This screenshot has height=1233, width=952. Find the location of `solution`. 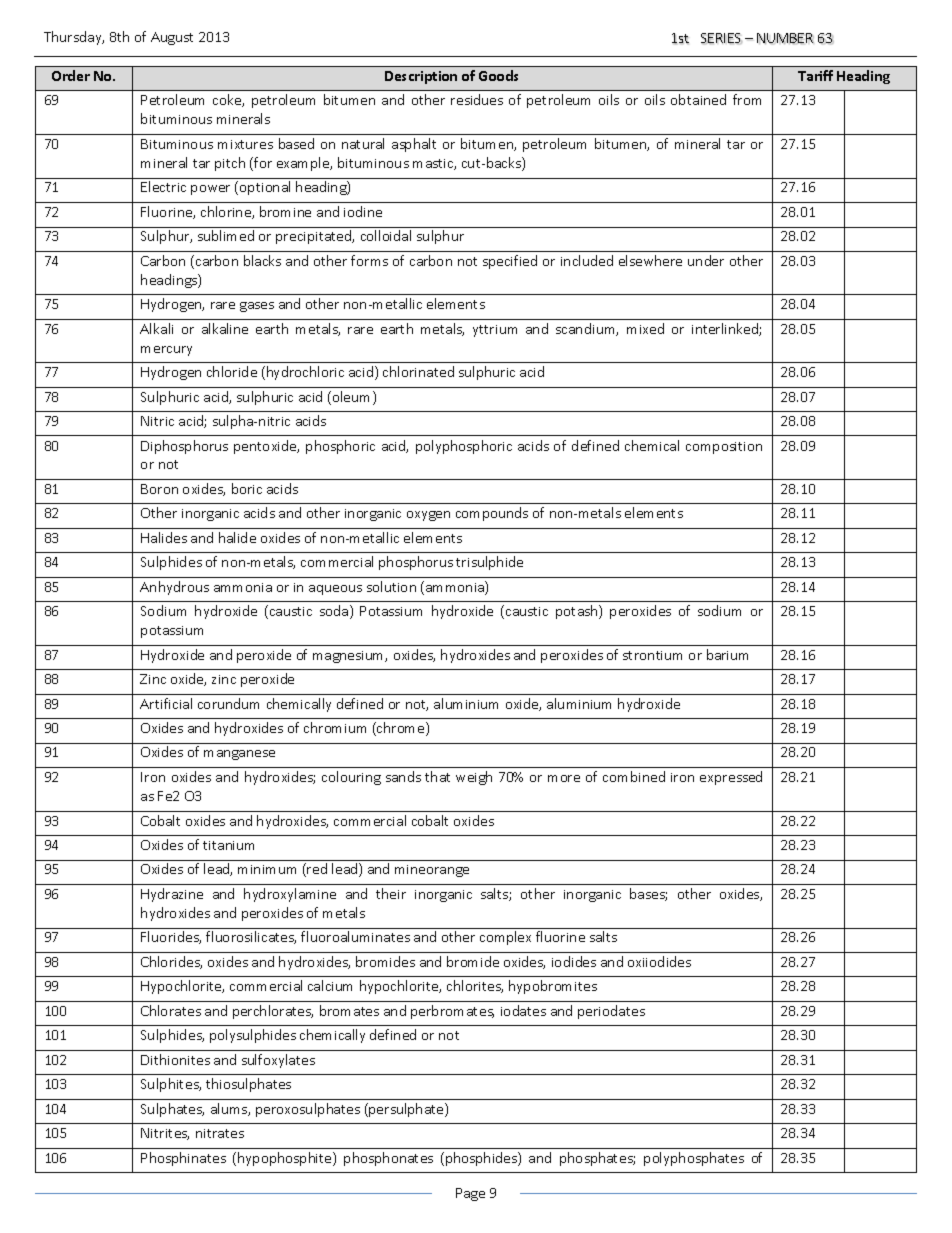

solution is located at coordinates (391, 586).
